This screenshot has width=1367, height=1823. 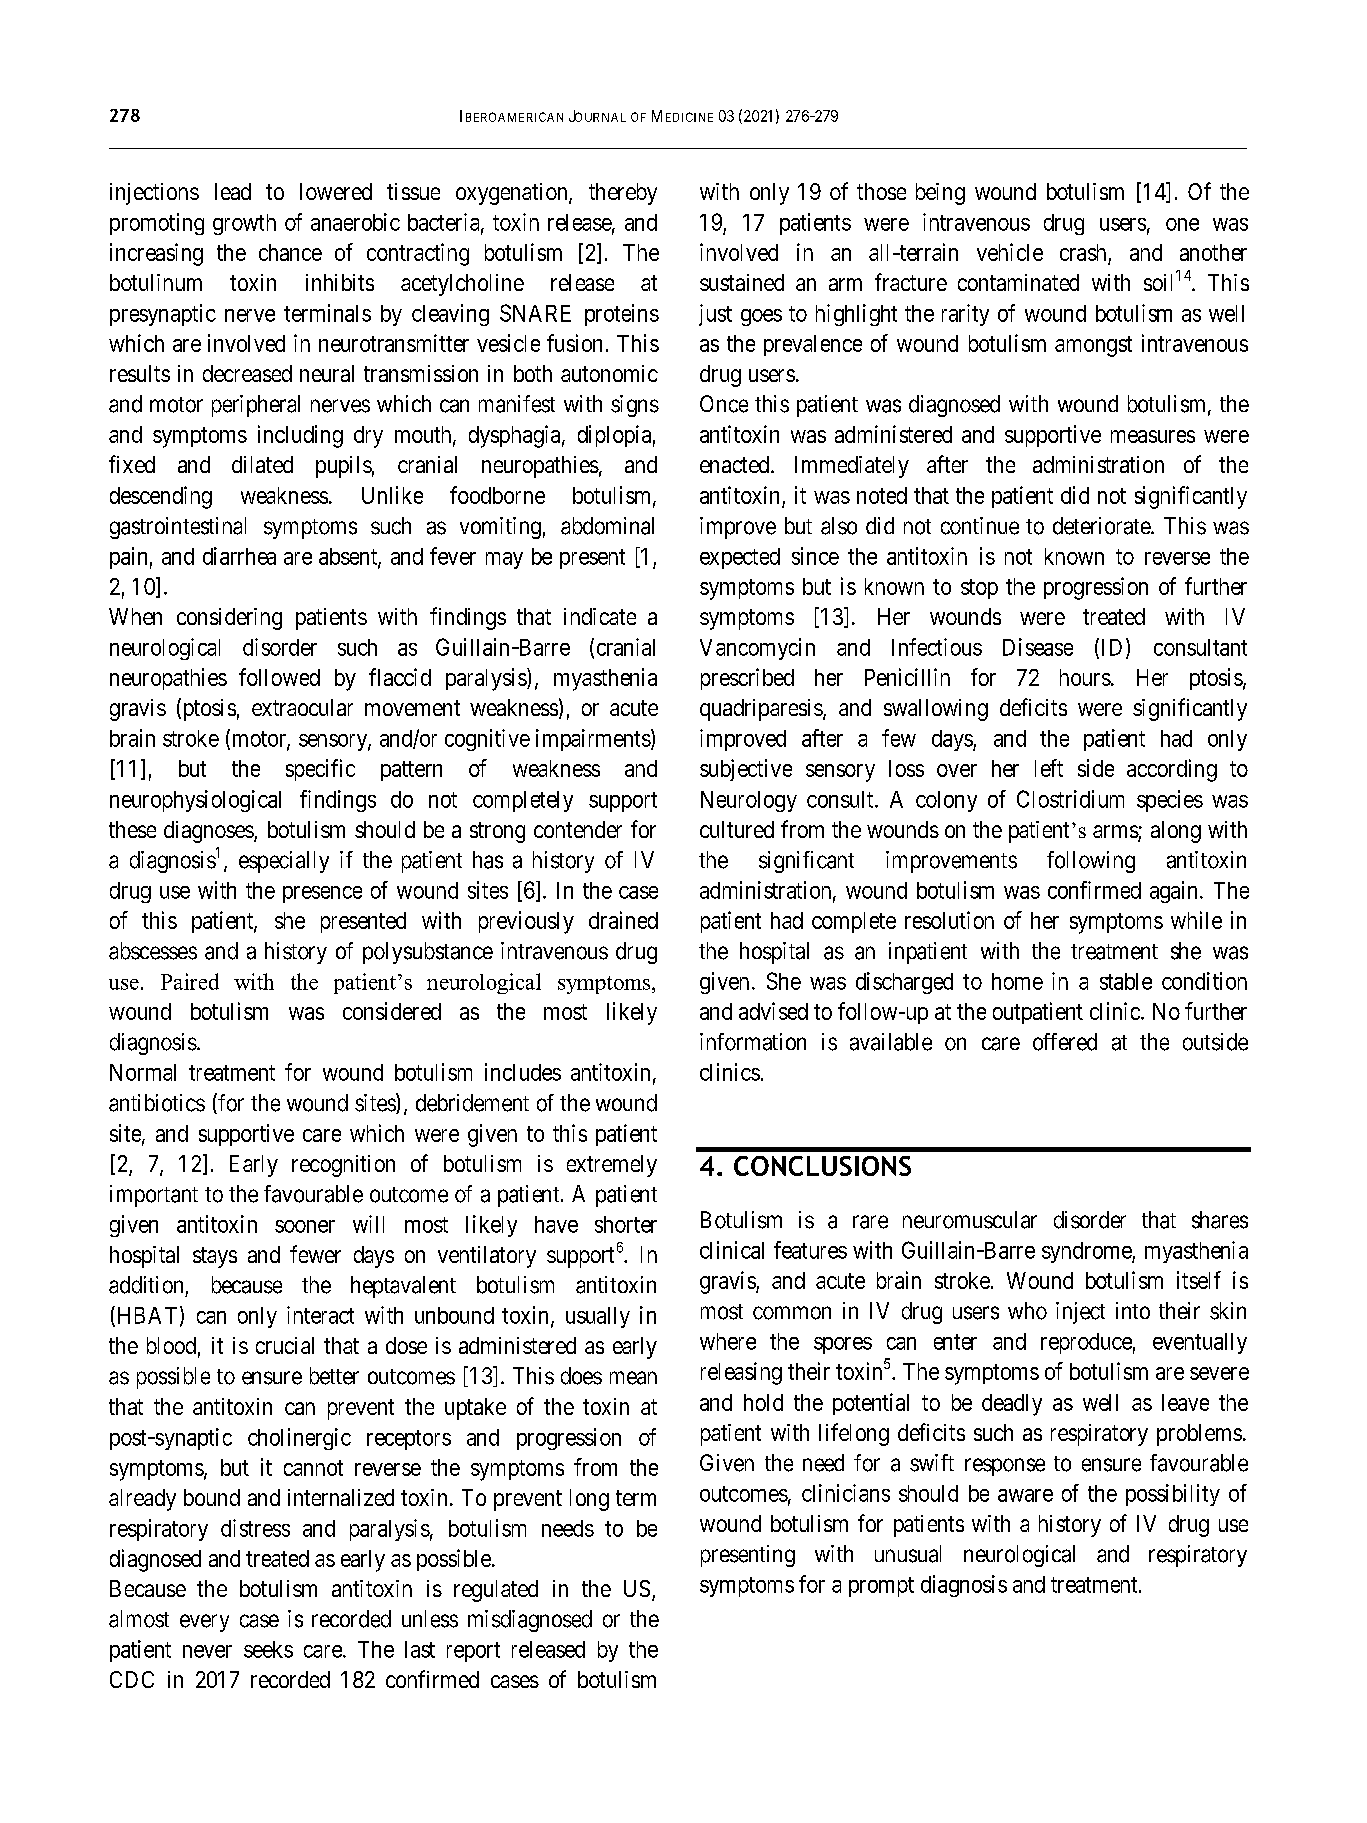 What do you see at coordinates (302, 707) in the screenshot?
I see `extraocular` at bounding box center [302, 707].
